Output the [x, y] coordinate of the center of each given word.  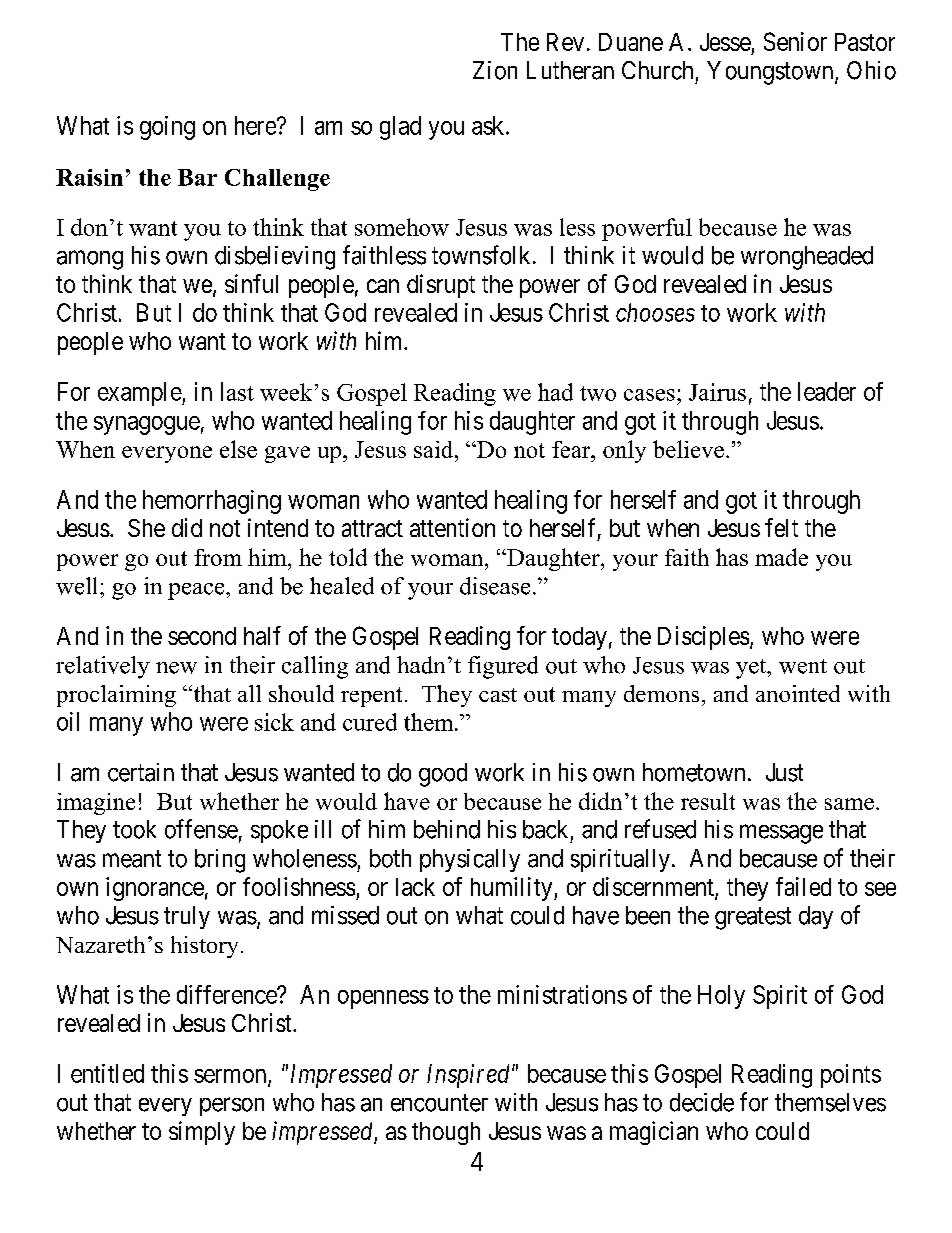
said [435, 449]
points [851, 1076]
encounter [439, 1103]
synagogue [147, 425]
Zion [495, 70]
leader [827, 391]
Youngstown [771, 73]
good [443, 775]
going [167, 128]
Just [784, 772]
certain [141, 772]
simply [202, 1133]
